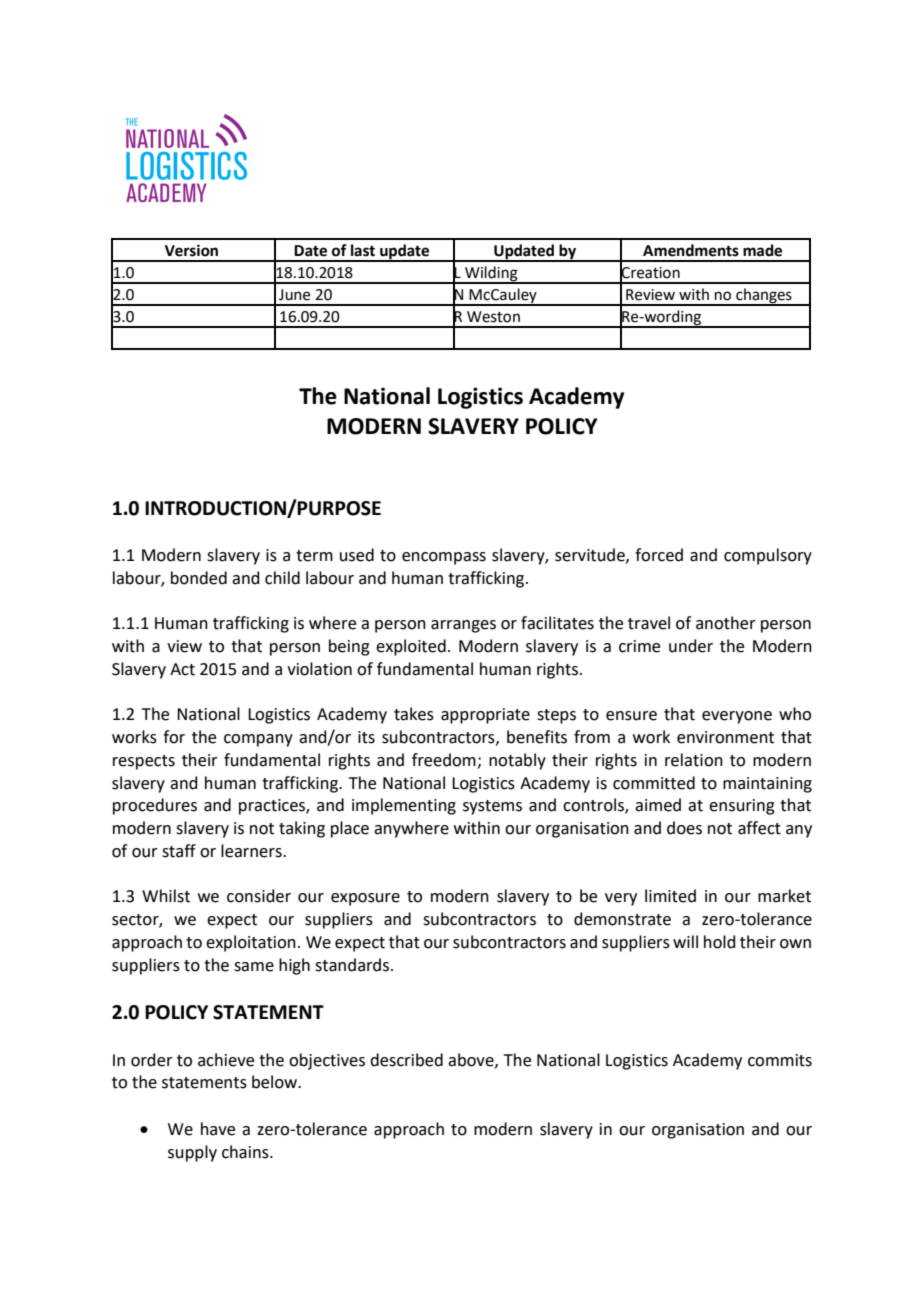 The height and width of the screenshot is (1308, 924). What do you see at coordinates (252, 851) in the screenshot?
I see `learners` at bounding box center [252, 851].
